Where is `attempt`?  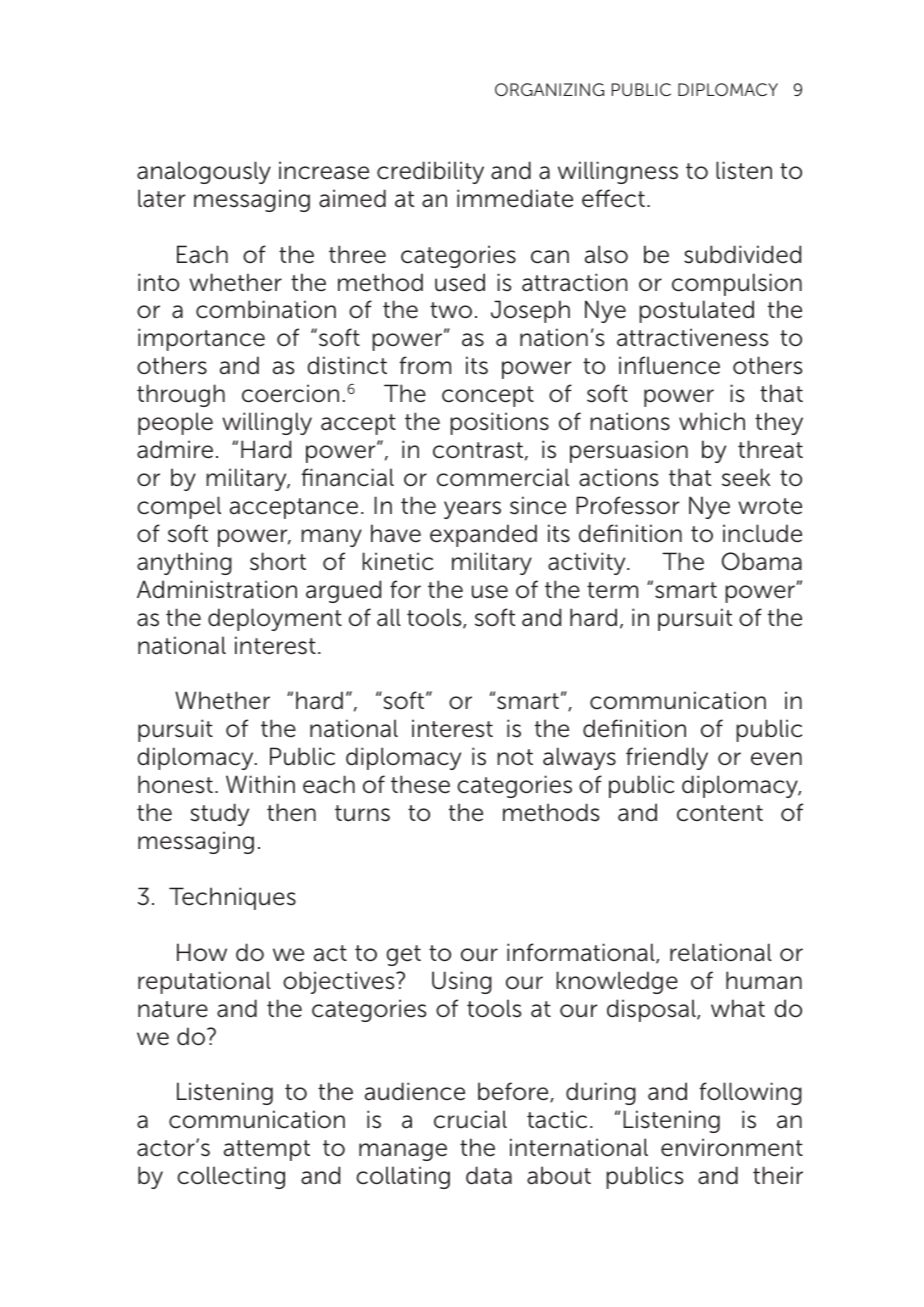
attempt is located at coordinates (267, 1150).
